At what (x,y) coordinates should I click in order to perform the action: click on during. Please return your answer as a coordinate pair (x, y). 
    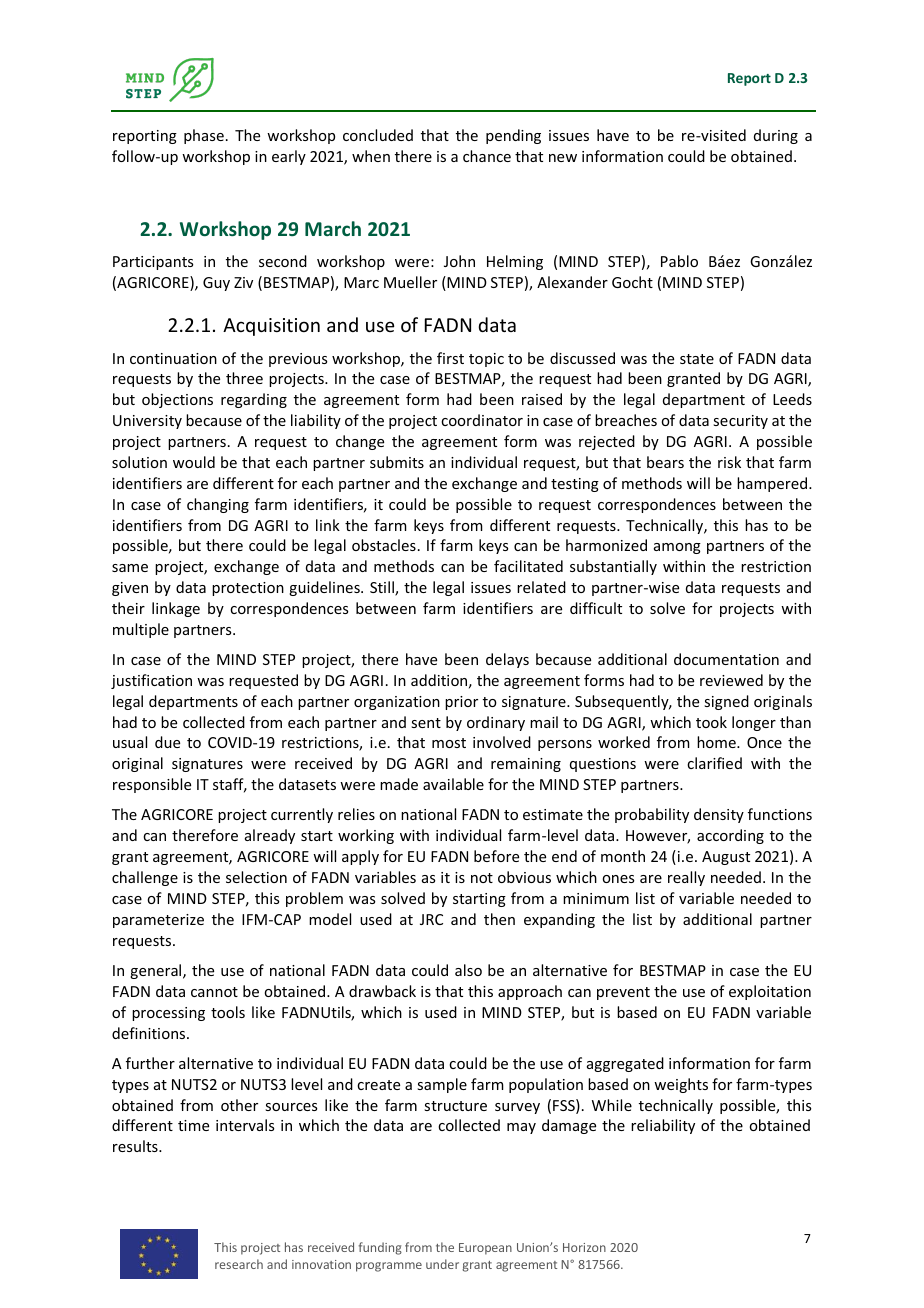
    Looking at the image, I should click on (776, 136).
